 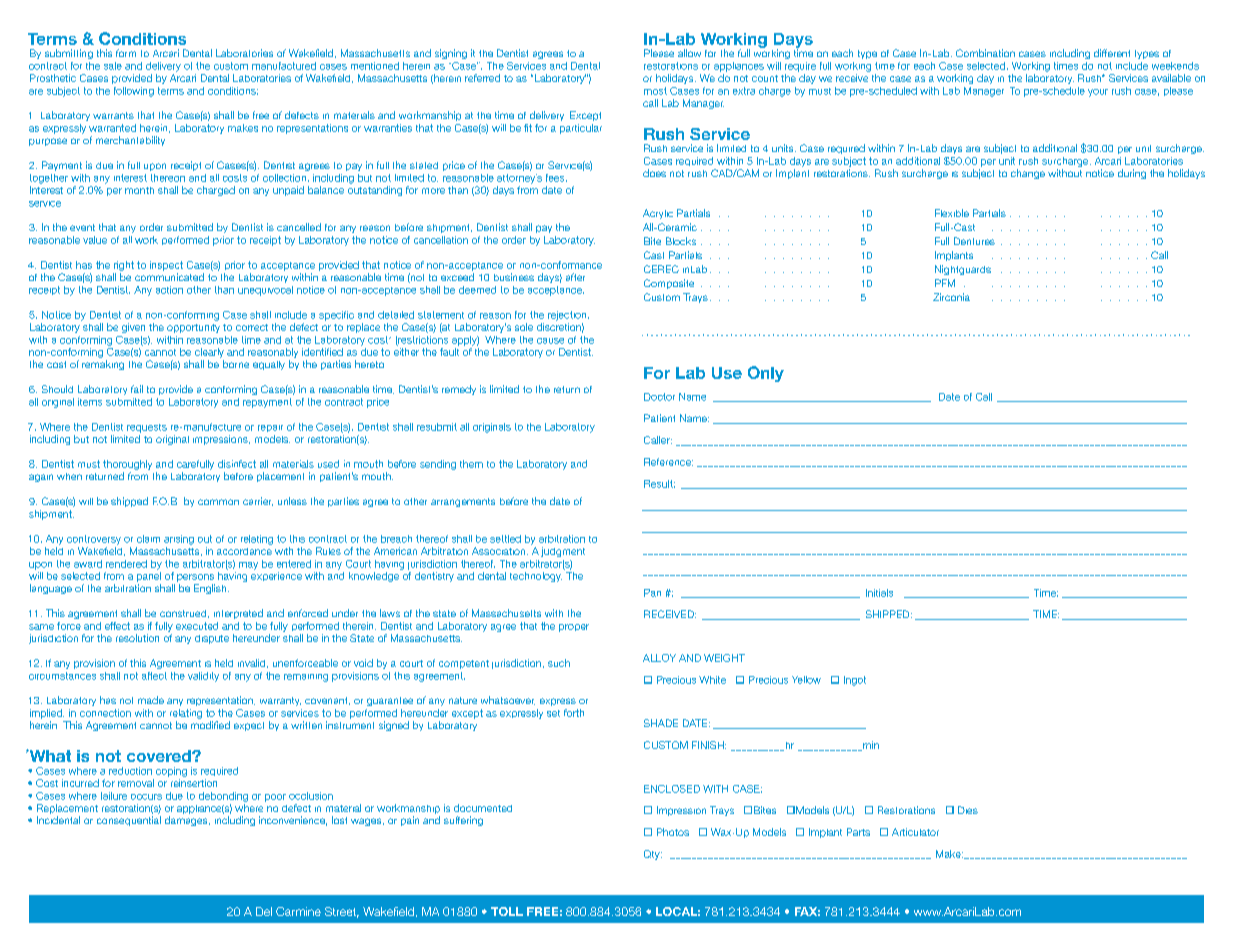 I want to click on Initials, so click(x=879, y=593).
